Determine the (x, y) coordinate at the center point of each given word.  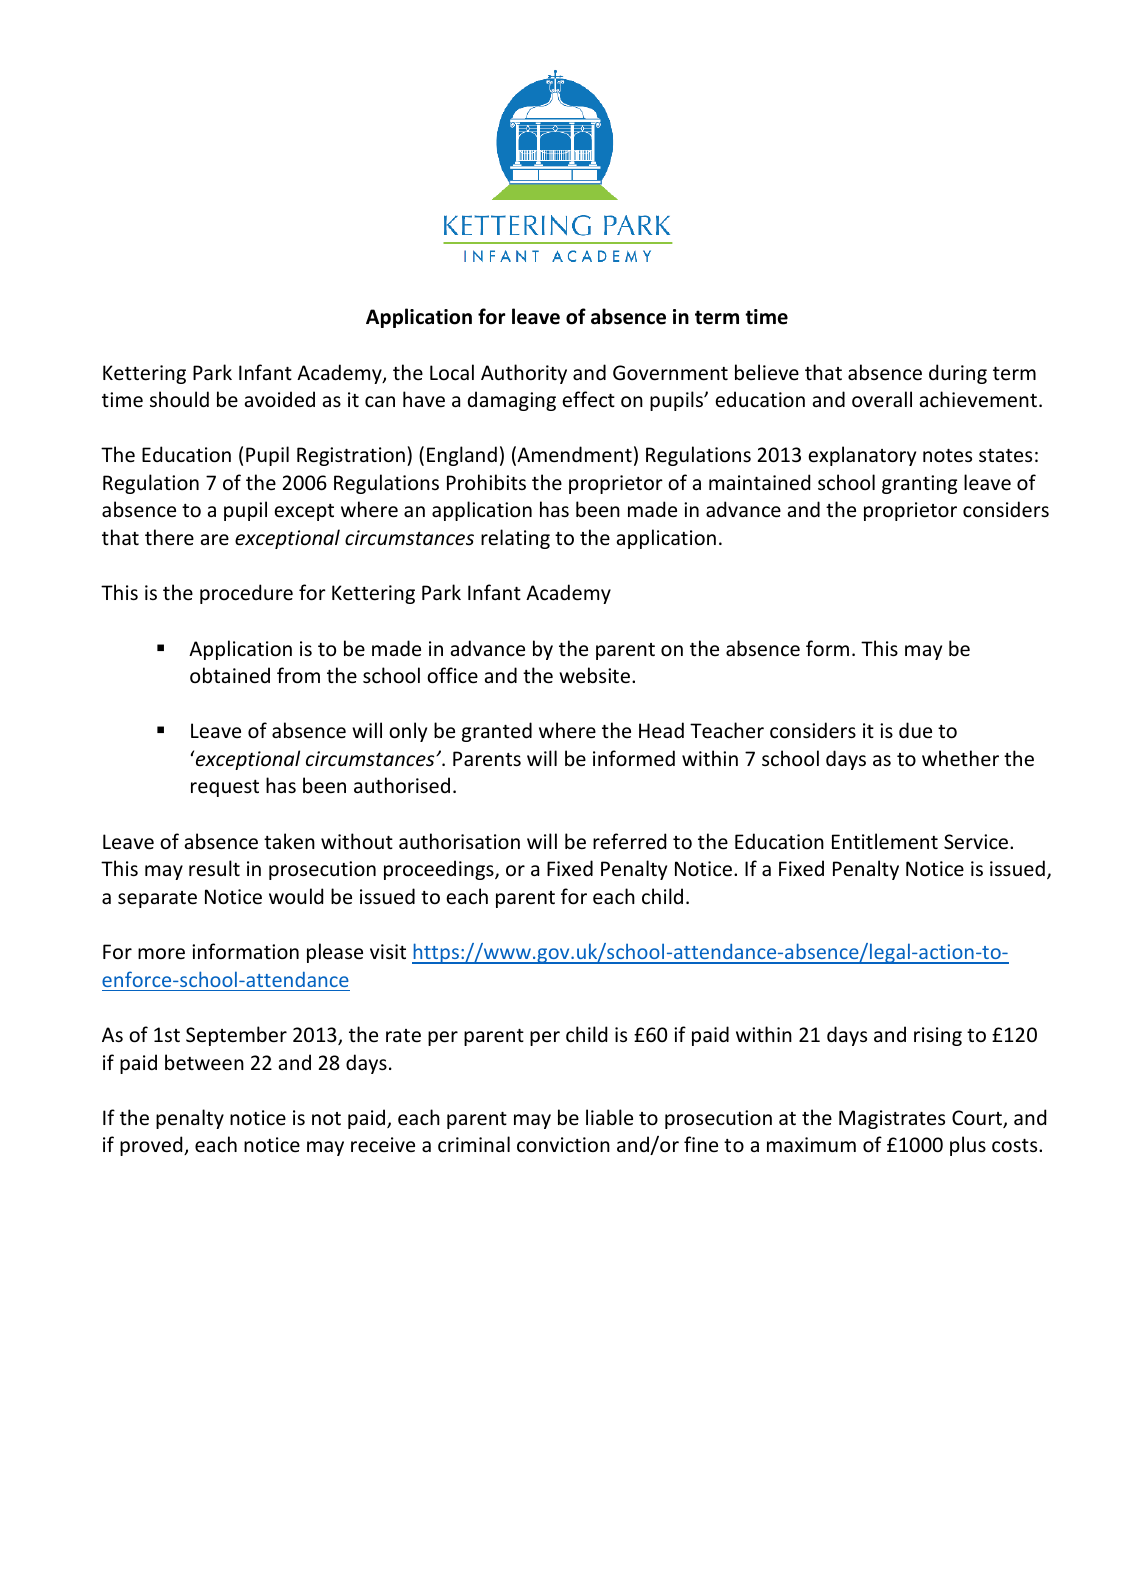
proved (152, 1146)
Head (661, 730)
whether (960, 758)
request (225, 788)
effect (588, 399)
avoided (280, 399)
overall (882, 399)
